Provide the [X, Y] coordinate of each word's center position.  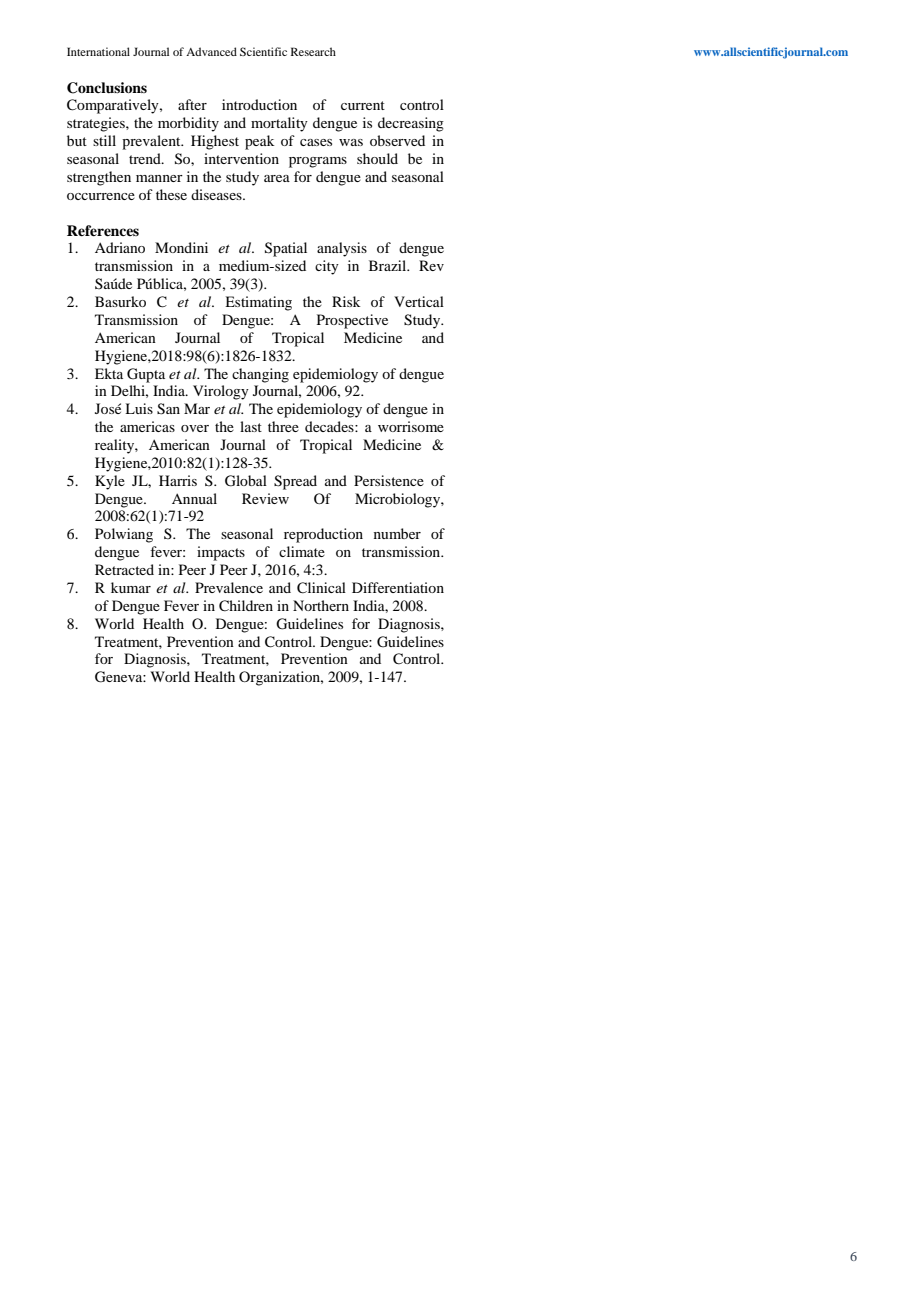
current [363, 105]
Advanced [211, 51]
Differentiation [398, 587]
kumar [131, 587]
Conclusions [107, 88]
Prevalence [229, 587]
